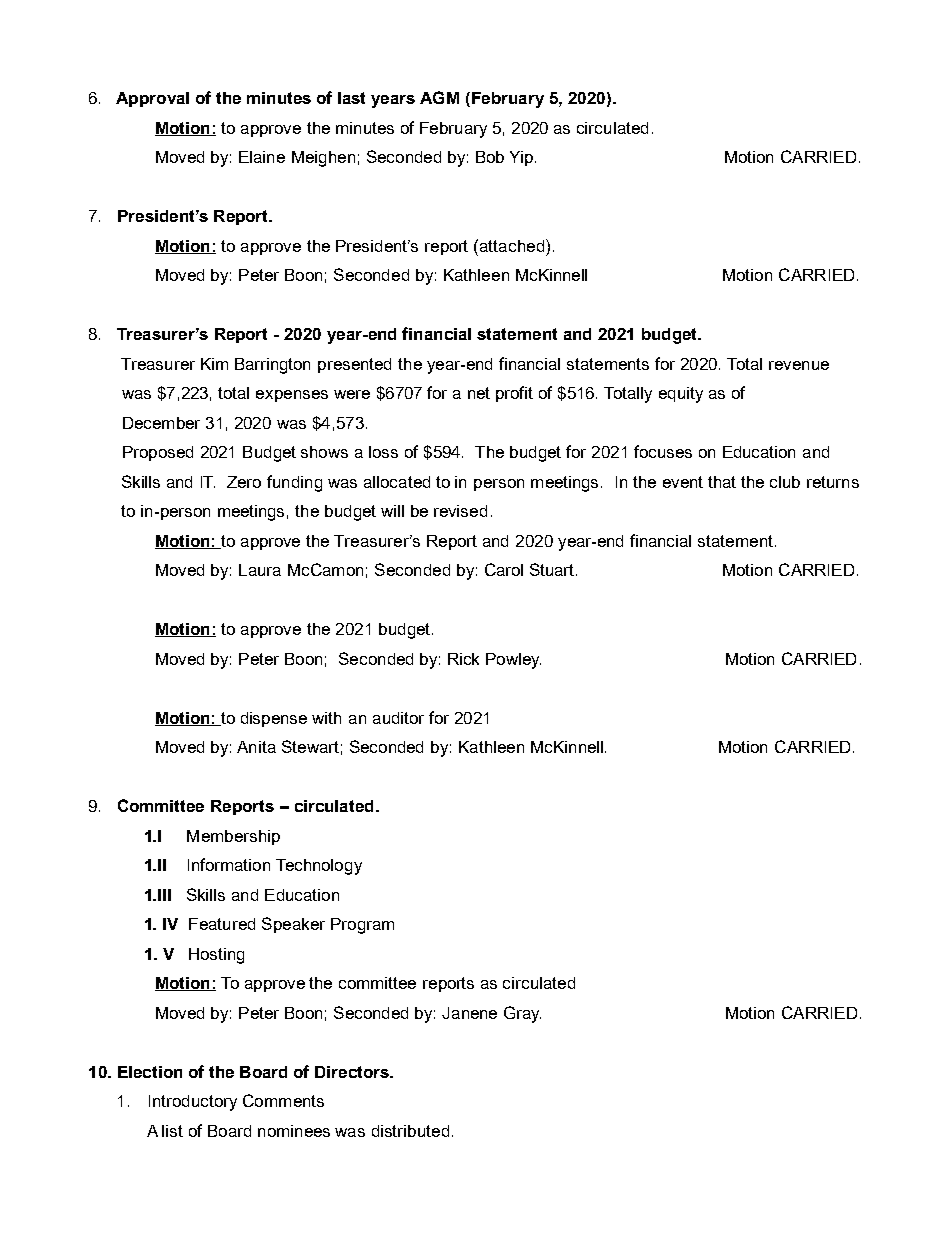 The image size is (952, 1233). Describe the element at coordinates (410, 1131) in the document. I see `distributed` at that location.
